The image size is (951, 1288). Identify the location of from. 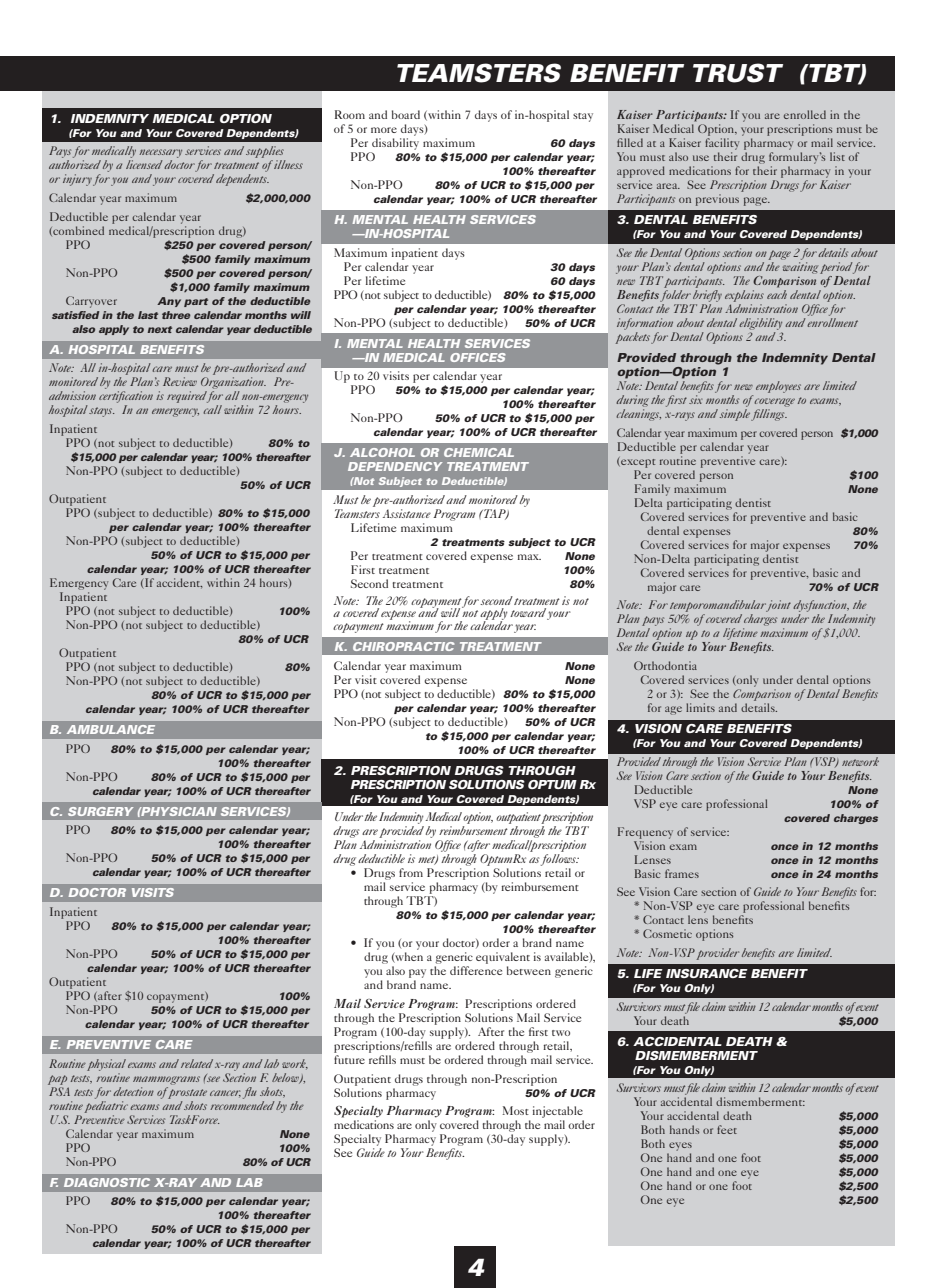
(411, 872).
